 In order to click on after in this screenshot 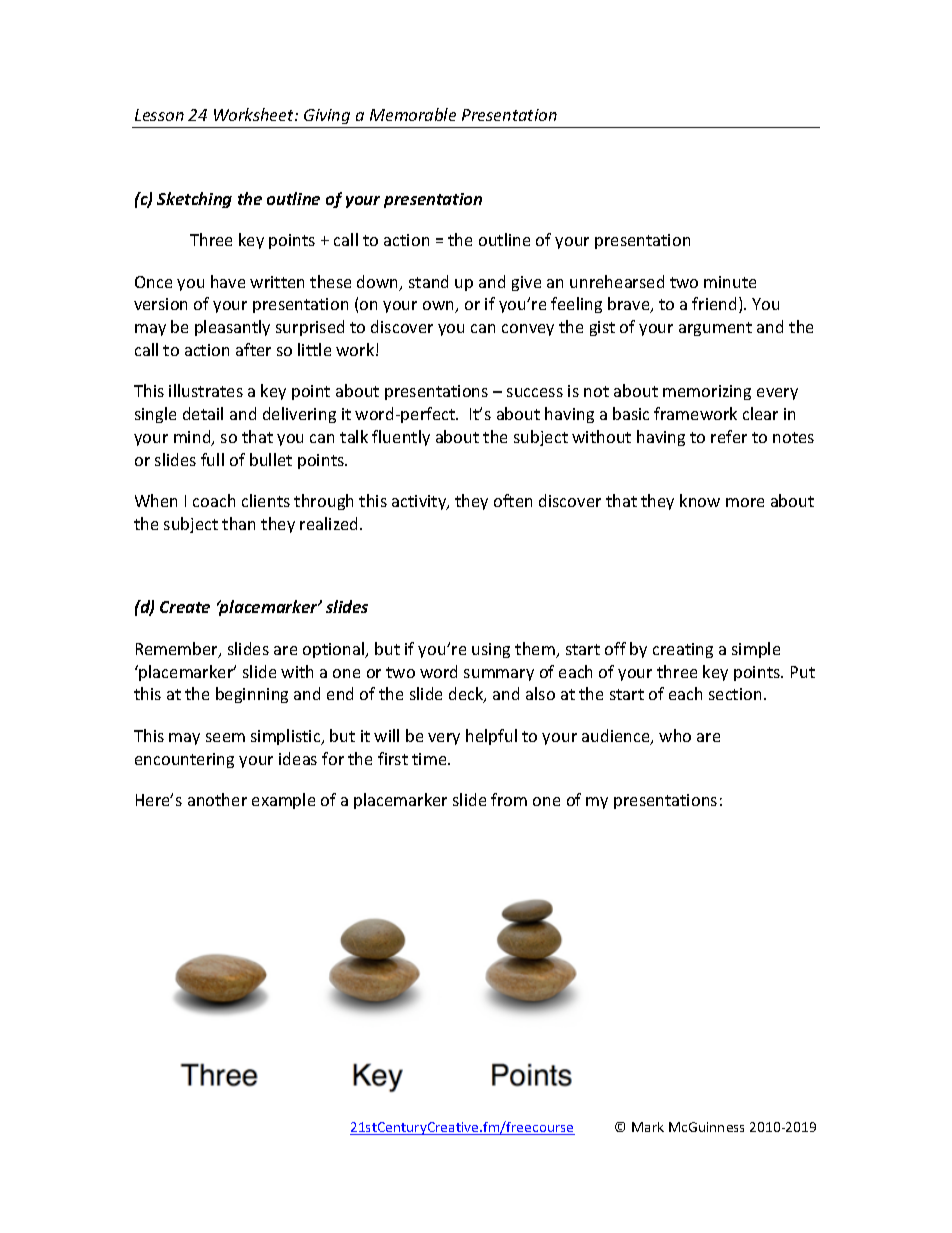, I will do `click(253, 349)`.
